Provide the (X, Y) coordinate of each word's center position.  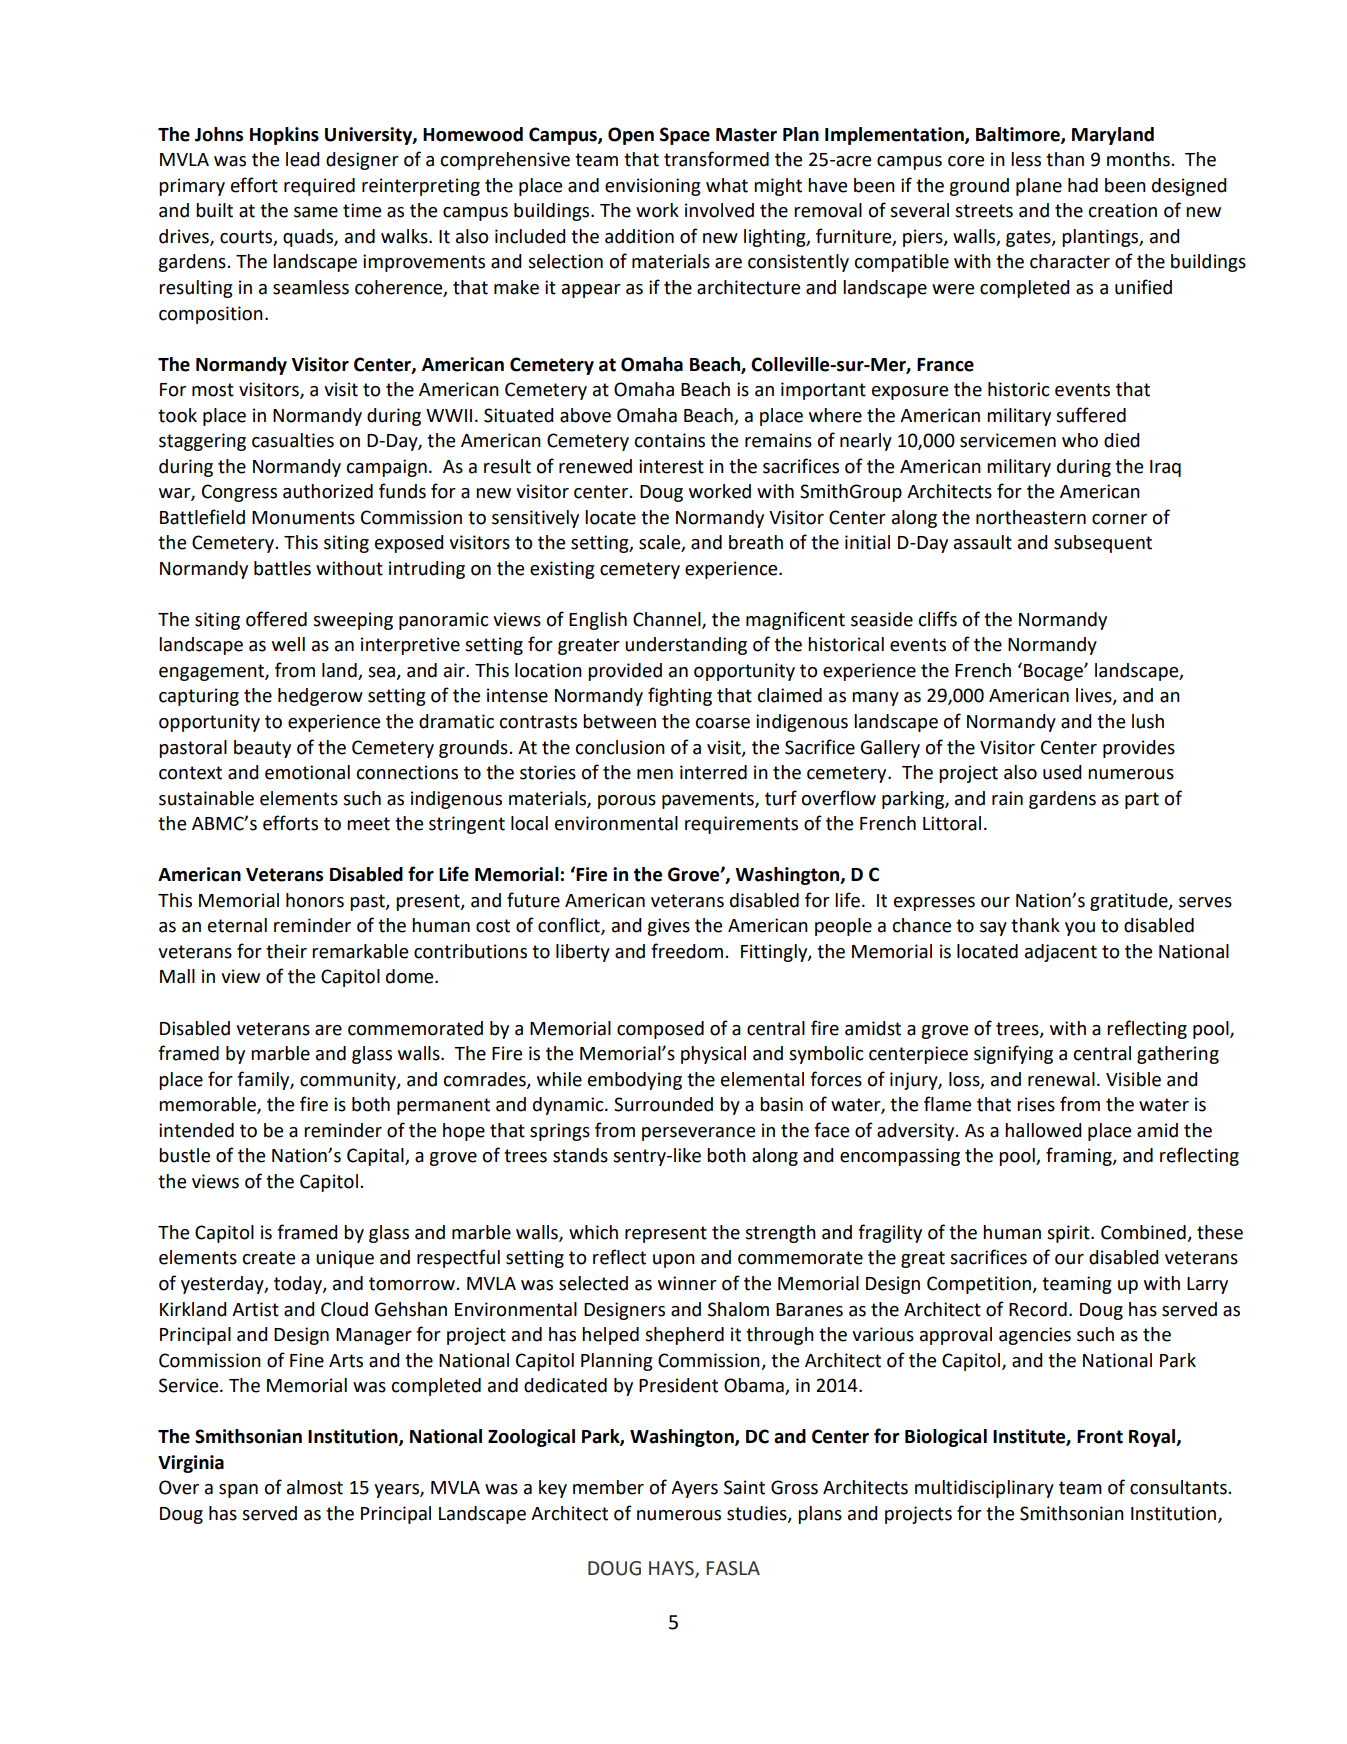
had (1083, 185)
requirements (741, 825)
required (319, 187)
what (727, 185)
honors (315, 900)
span (238, 1491)
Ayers (694, 1489)
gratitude (1130, 902)
